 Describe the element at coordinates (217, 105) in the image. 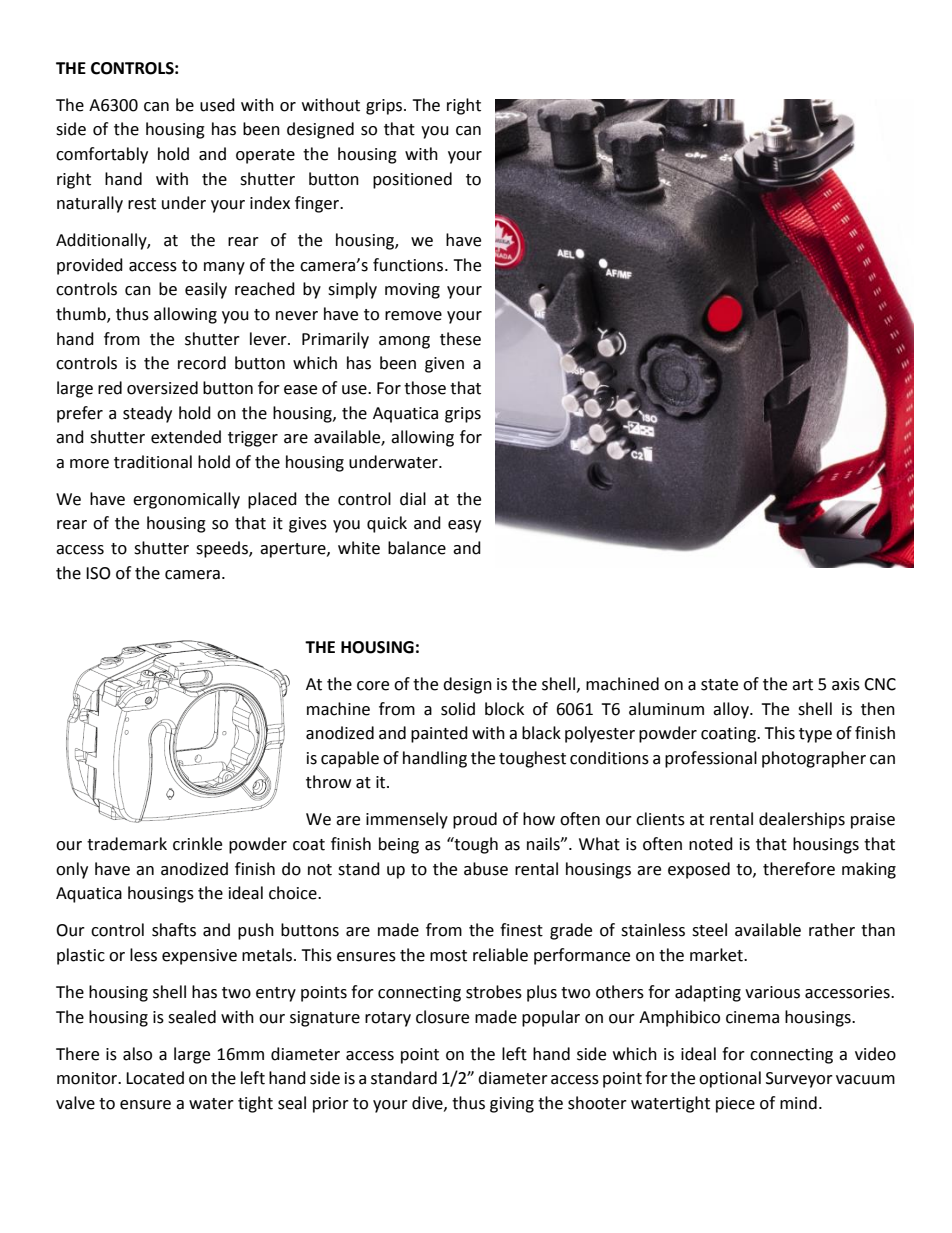

I see `used` at that location.
